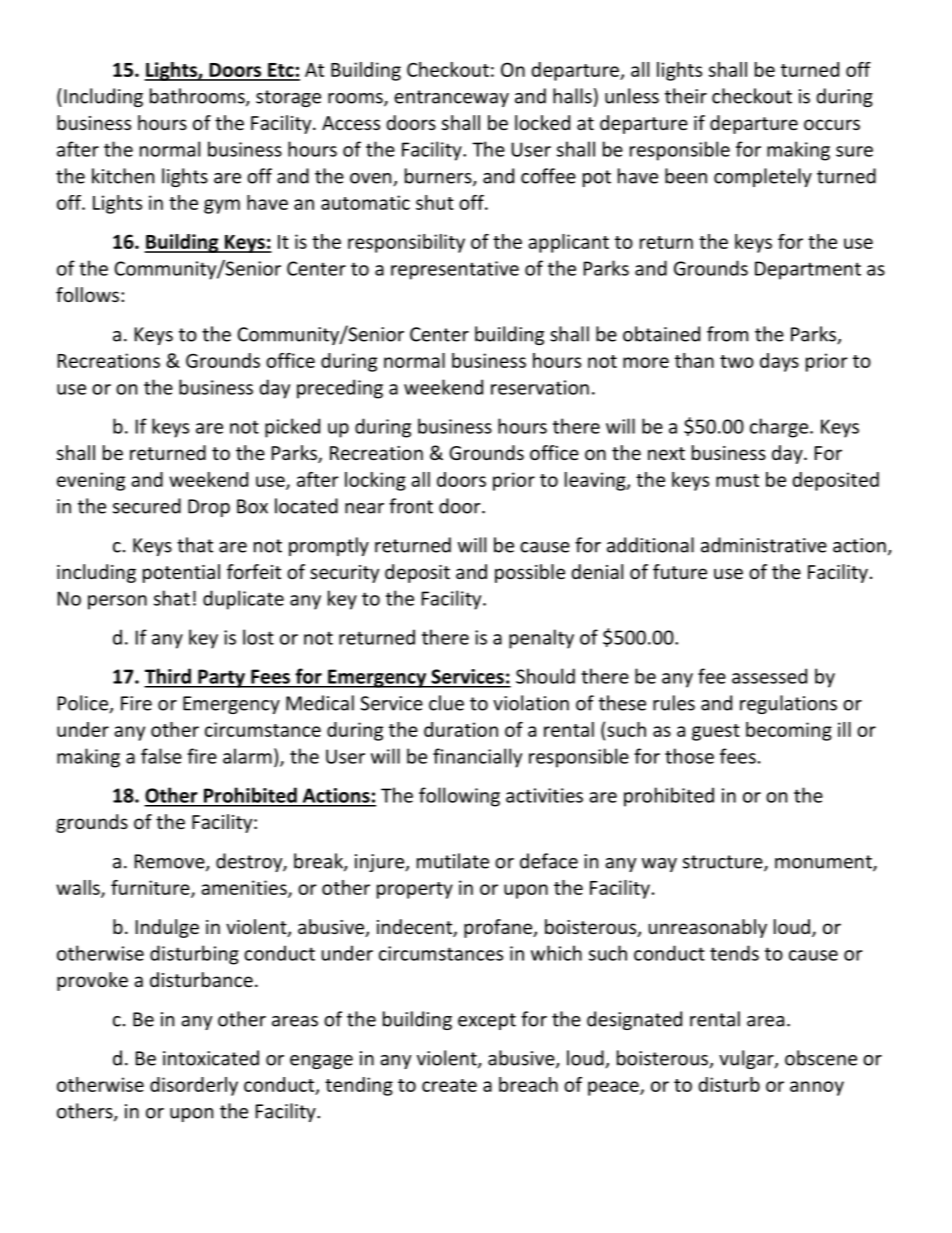 Image resolution: width=952 pixels, height=1233 pixels. Describe the element at coordinates (542, 122) in the screenshot. I see `locked` at that location.
